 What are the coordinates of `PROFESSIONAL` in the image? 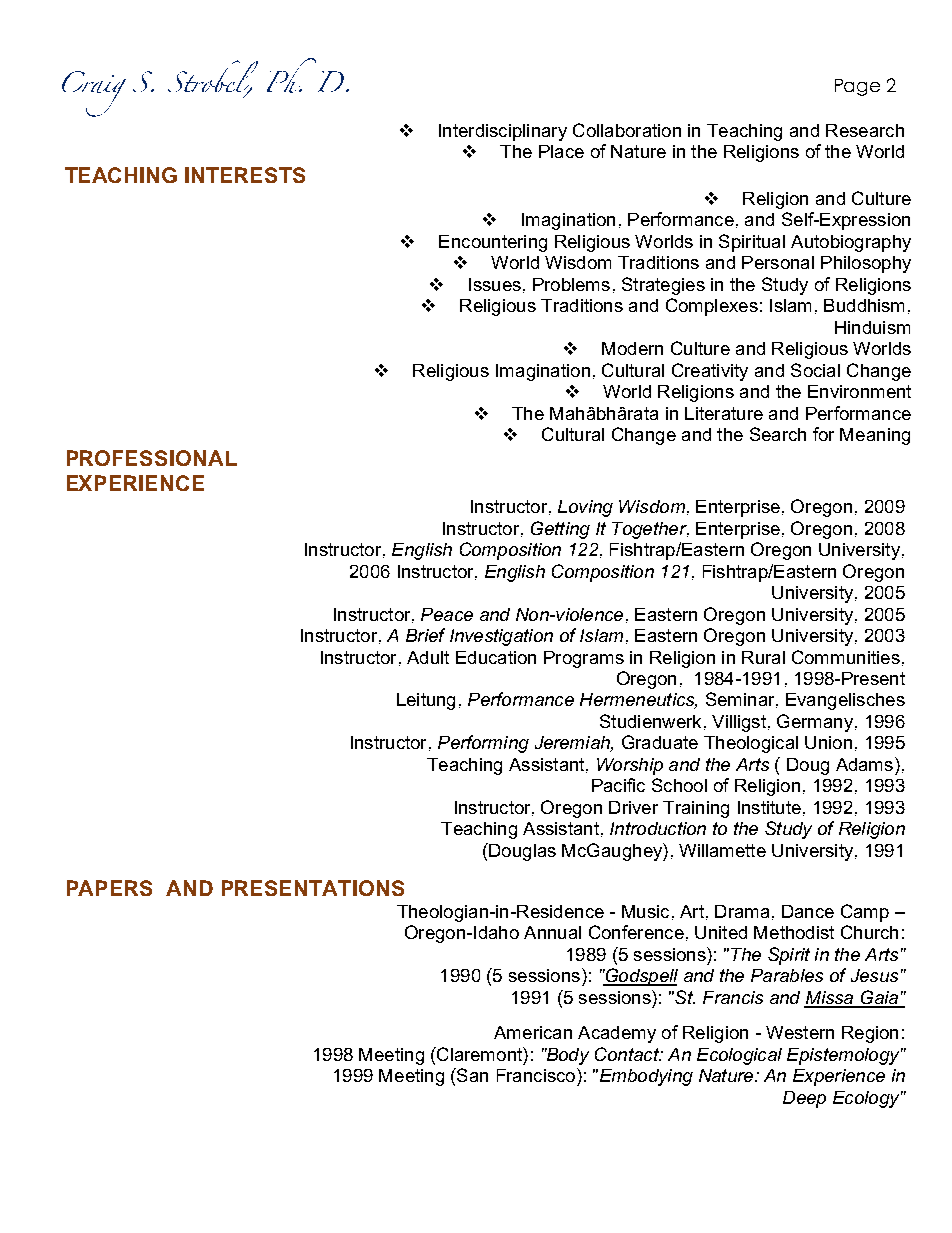 It's located at (152, 458).
